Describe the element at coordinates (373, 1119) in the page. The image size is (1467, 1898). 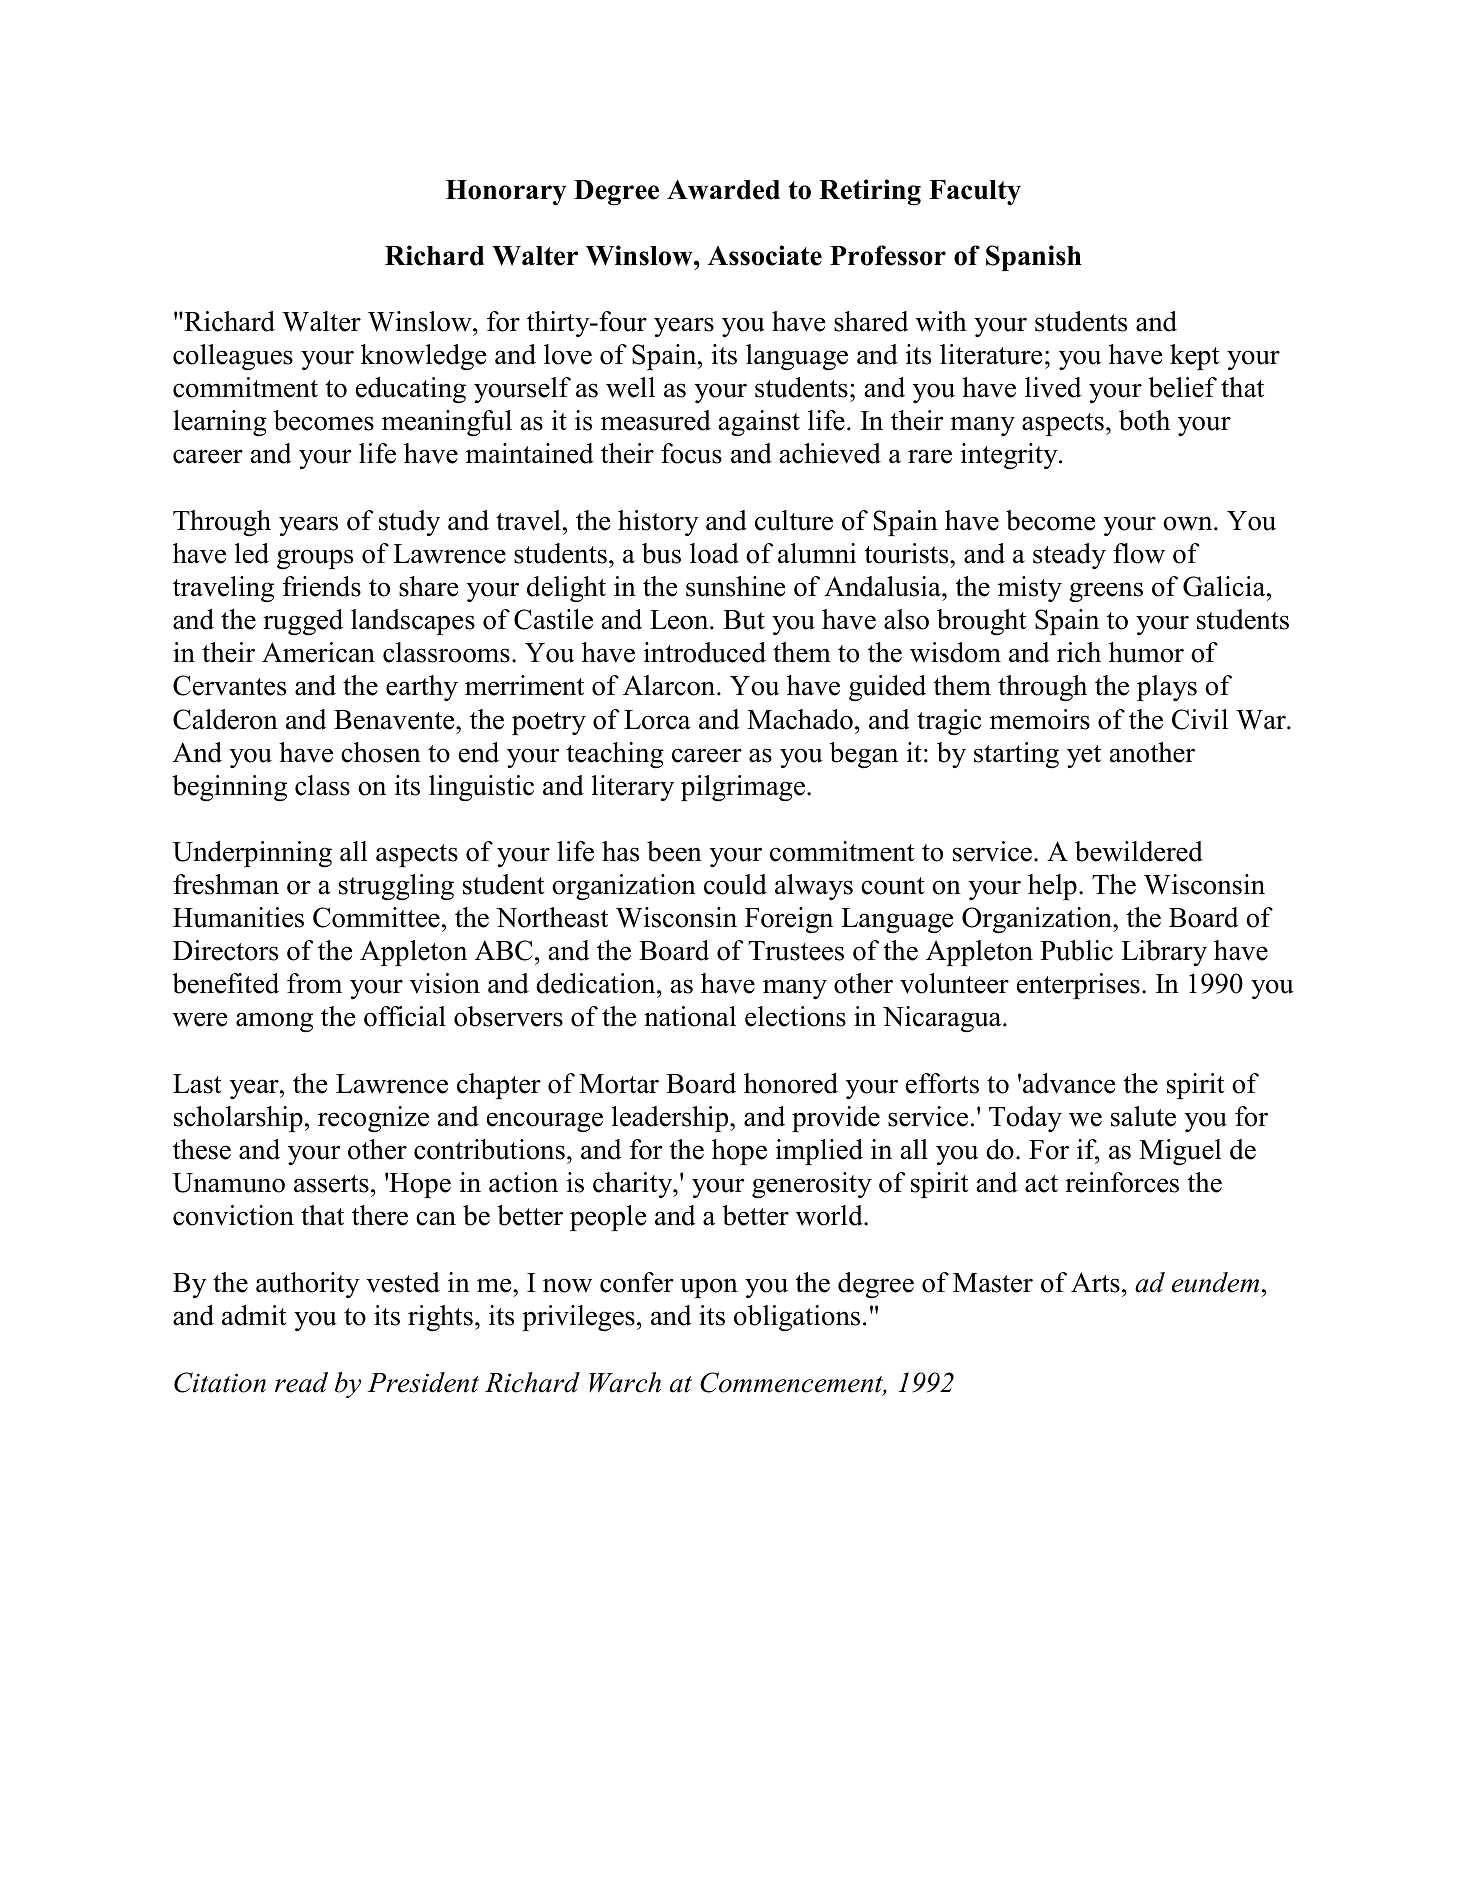
I see `recognize` at that location.
